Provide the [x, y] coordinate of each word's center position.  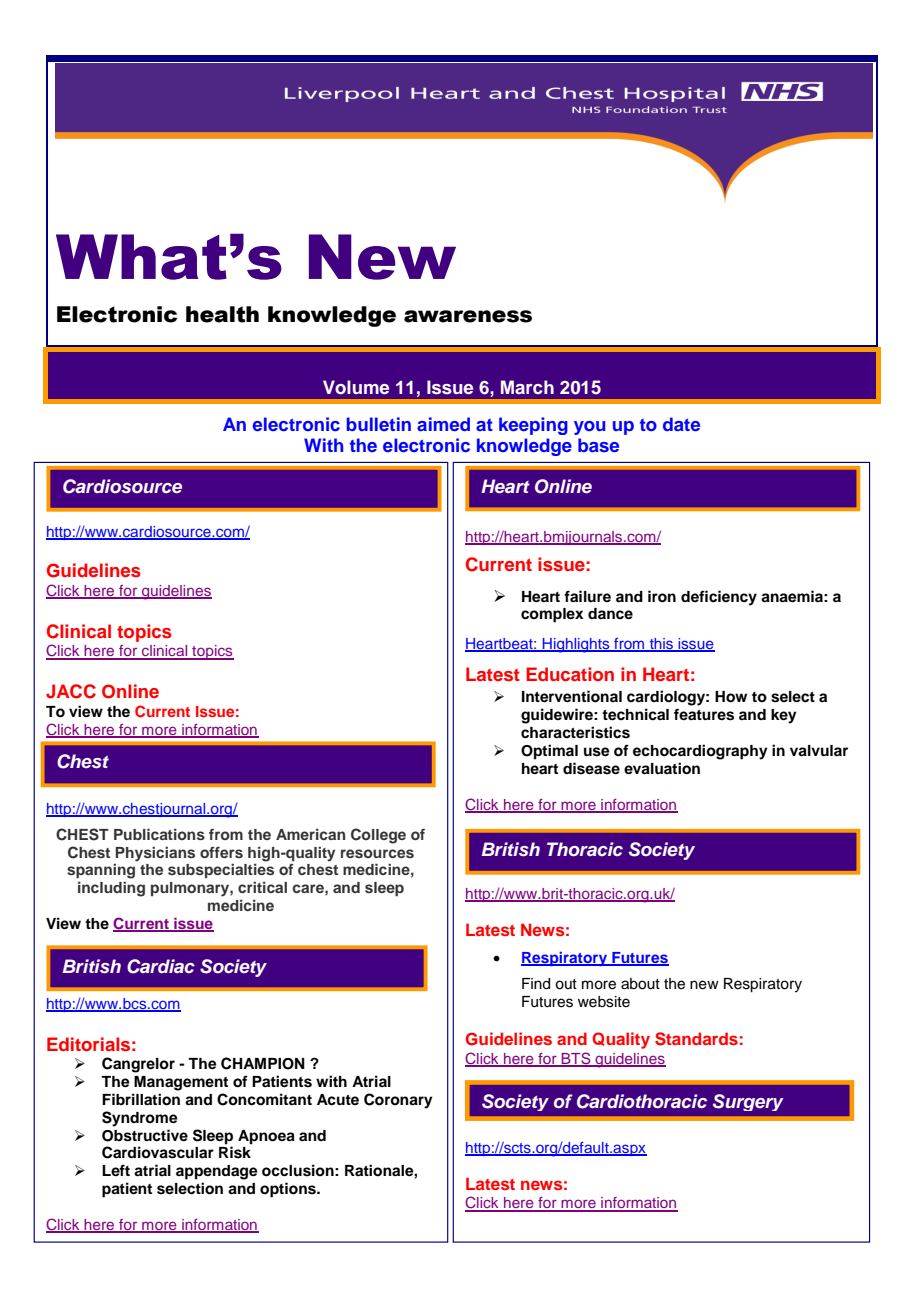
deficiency [719, 598]
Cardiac [161, 966]
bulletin [379, 424]
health [222, 314]
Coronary [398, 1101]
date [681, 424]
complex [552, 615]
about [640, 984]
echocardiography [700, 752]
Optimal [549, 752]
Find [536, 984]
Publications [159, 834]
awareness [468, 316]
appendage [217, 1172]
